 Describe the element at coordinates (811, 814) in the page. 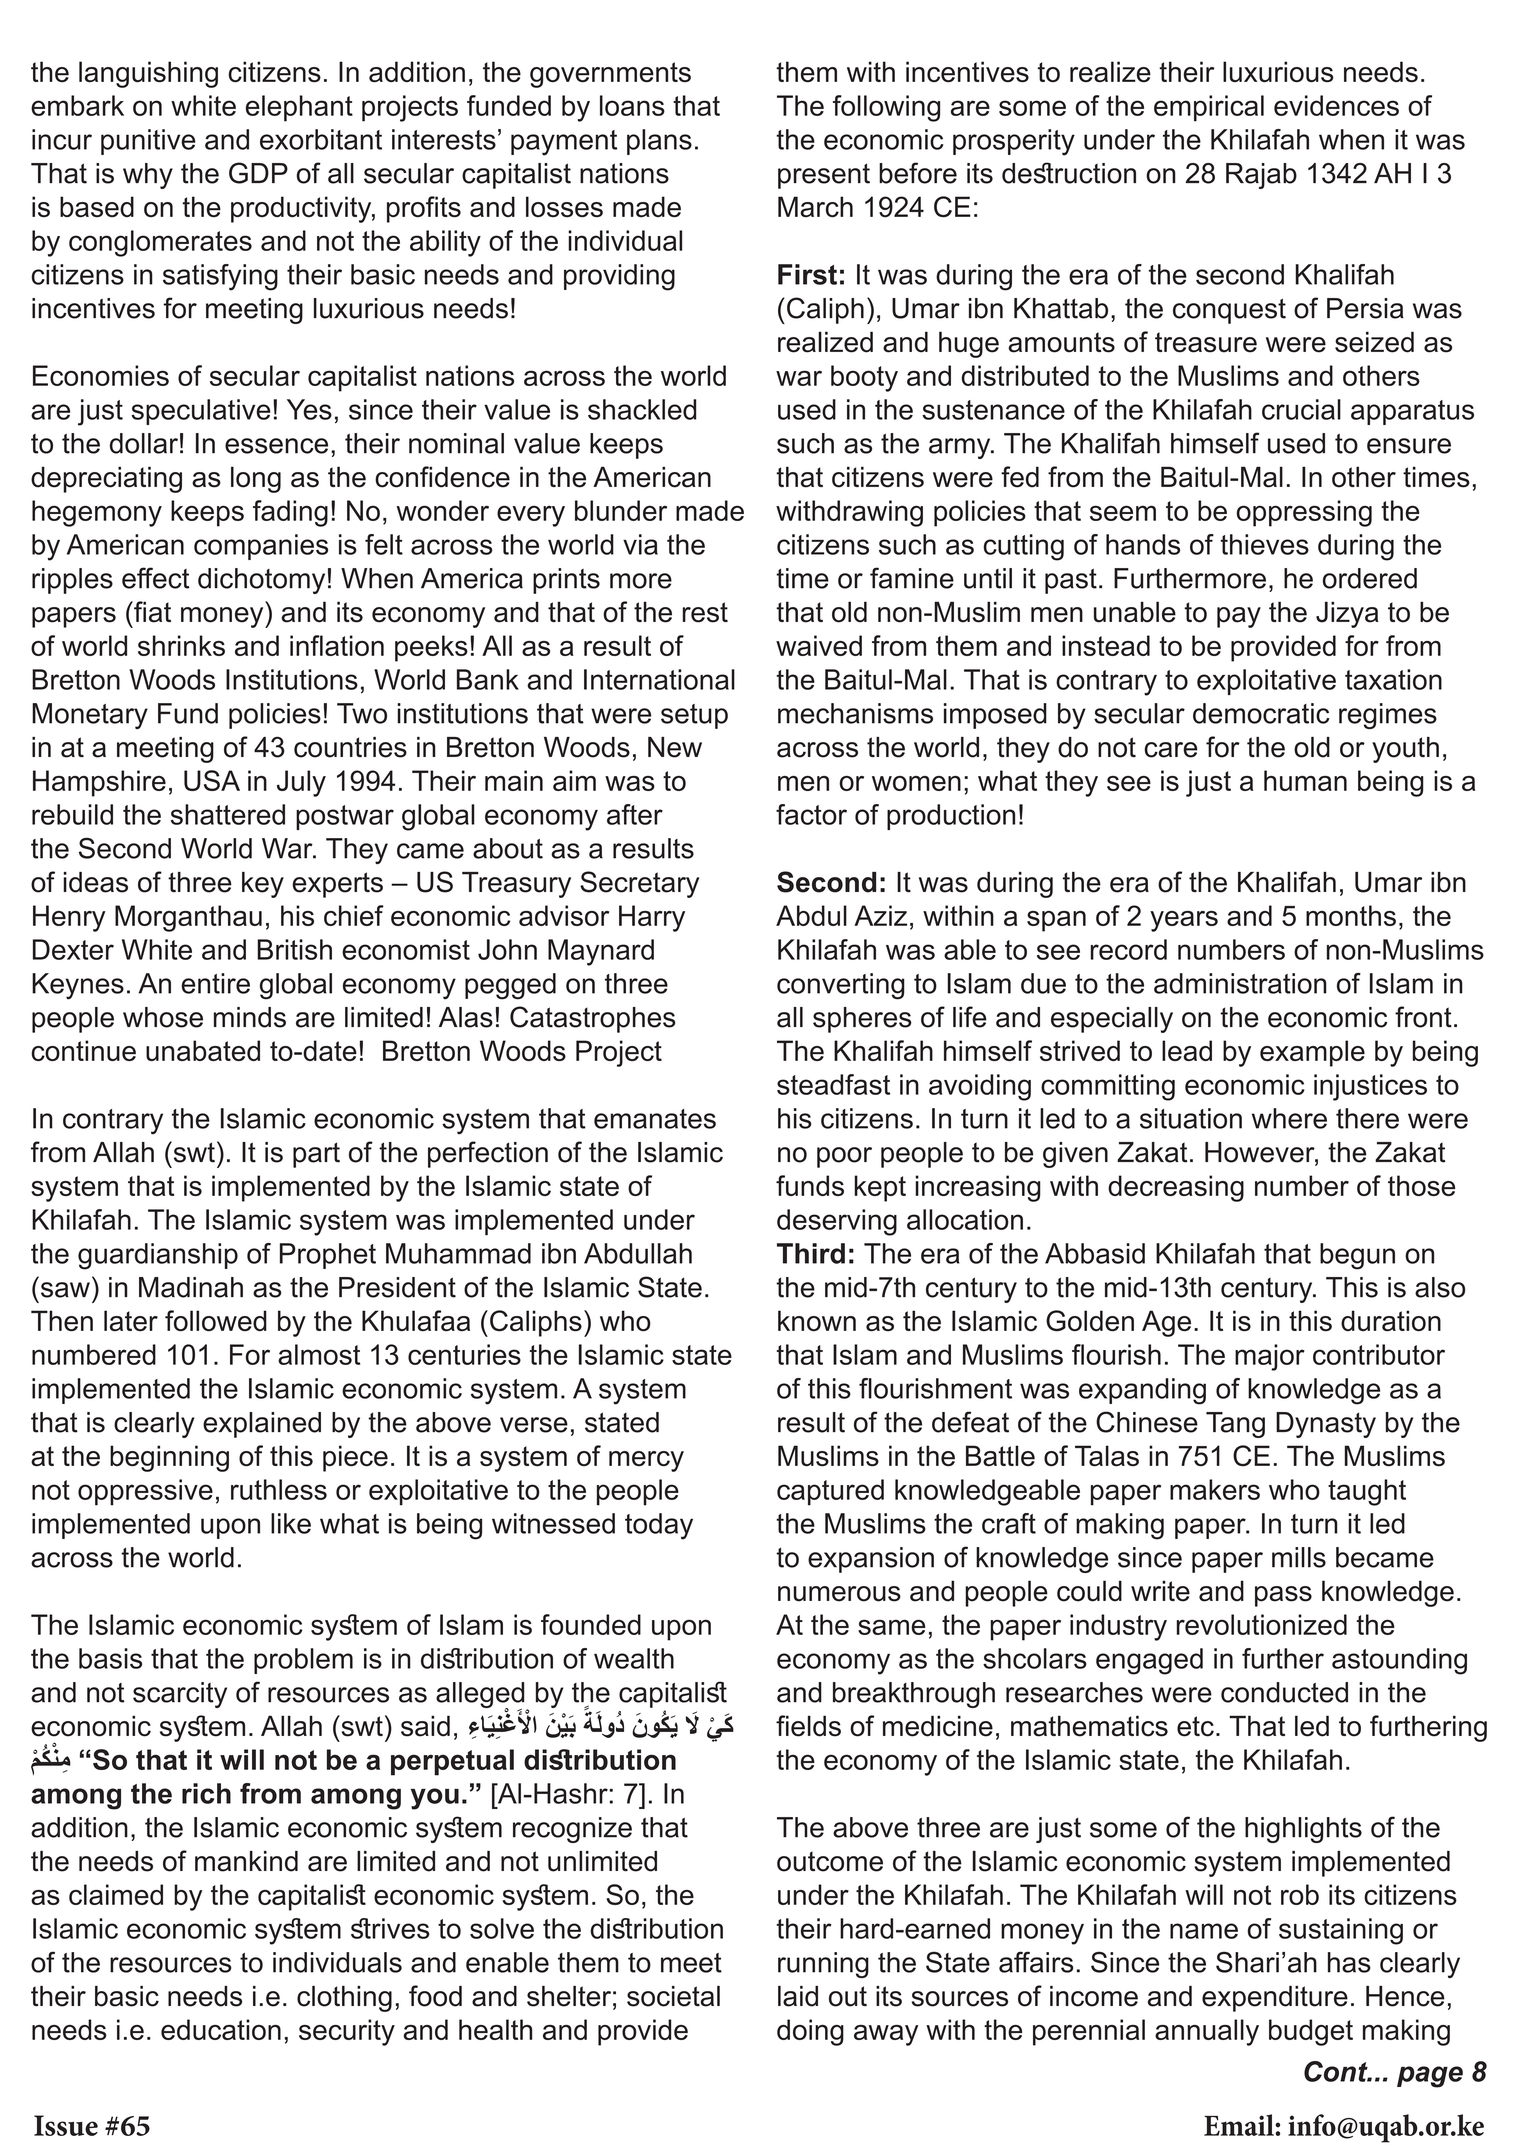

I see `factor` at that location.
